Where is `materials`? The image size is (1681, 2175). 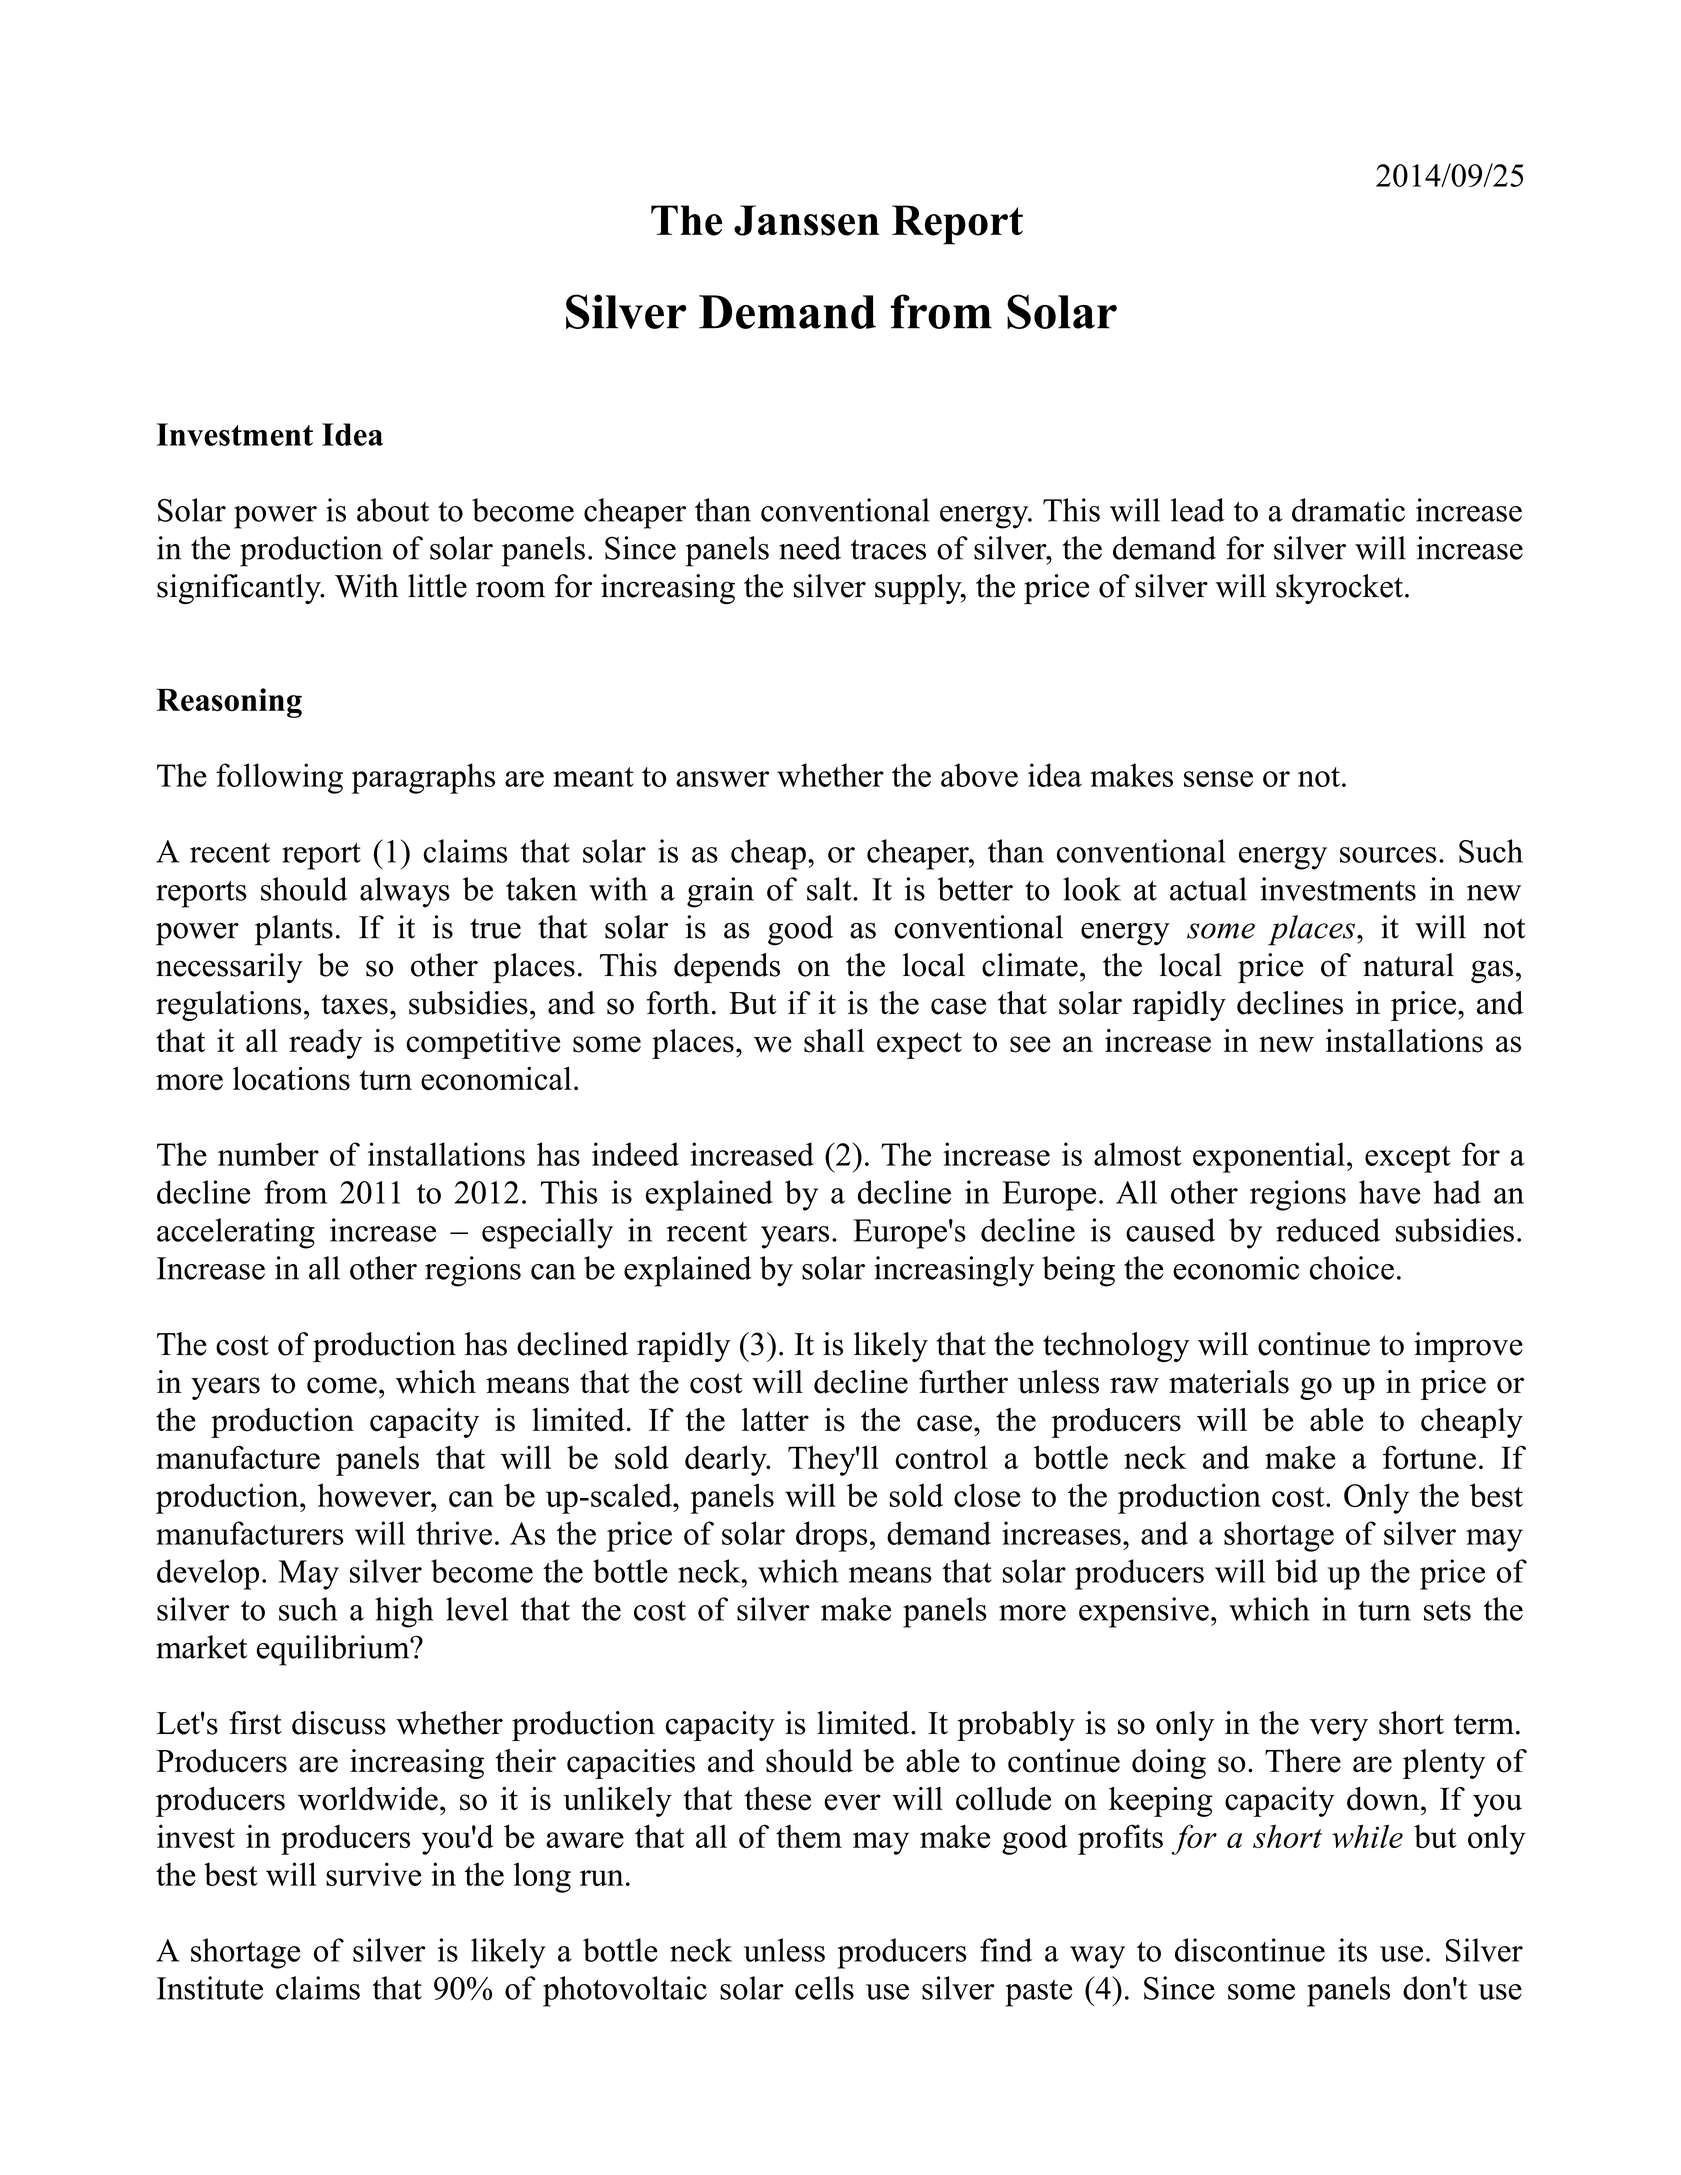 materials is located at coordinates (1229, 1382).
